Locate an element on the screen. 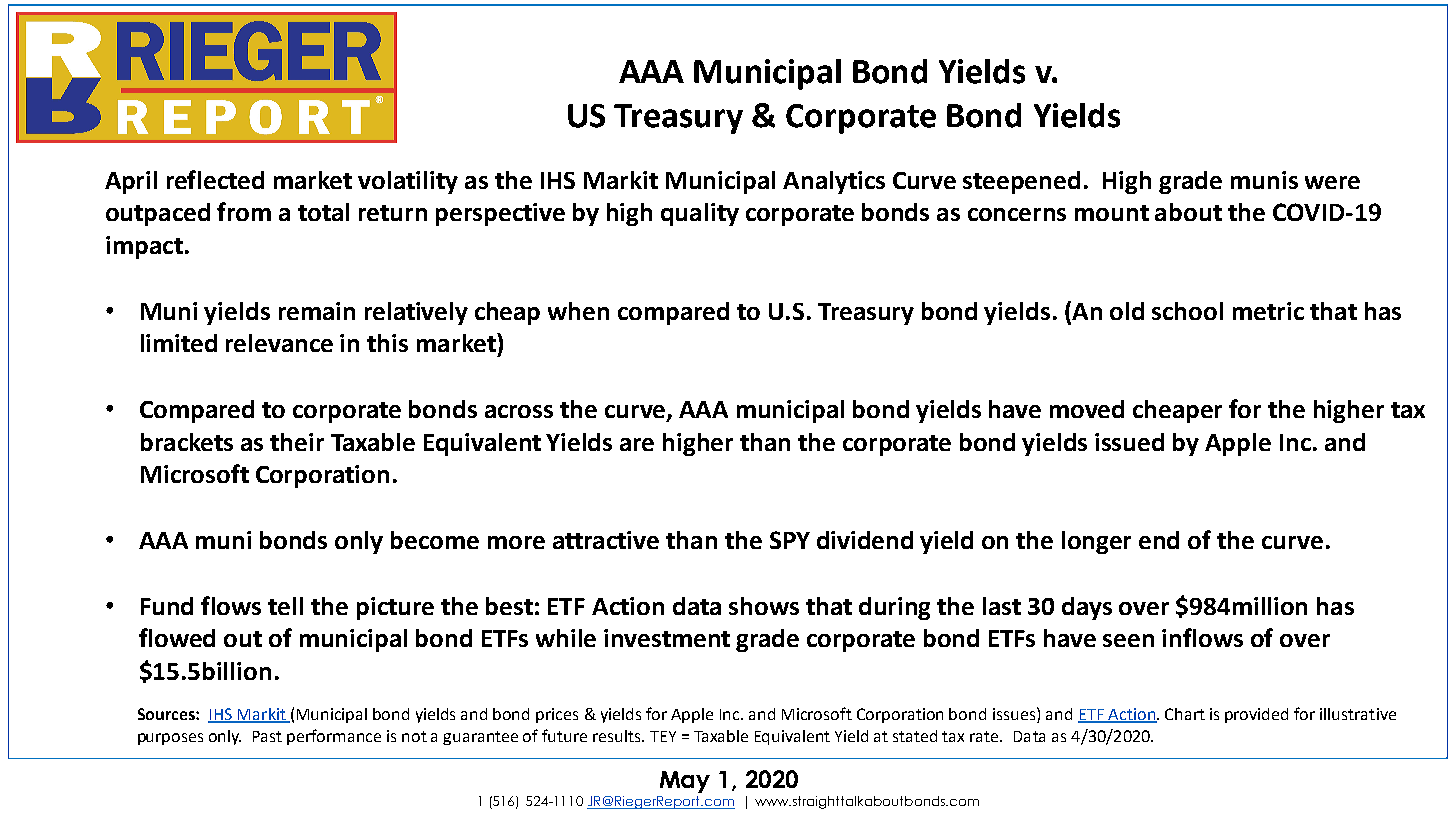  Past is located at coordinates (267, 736).
